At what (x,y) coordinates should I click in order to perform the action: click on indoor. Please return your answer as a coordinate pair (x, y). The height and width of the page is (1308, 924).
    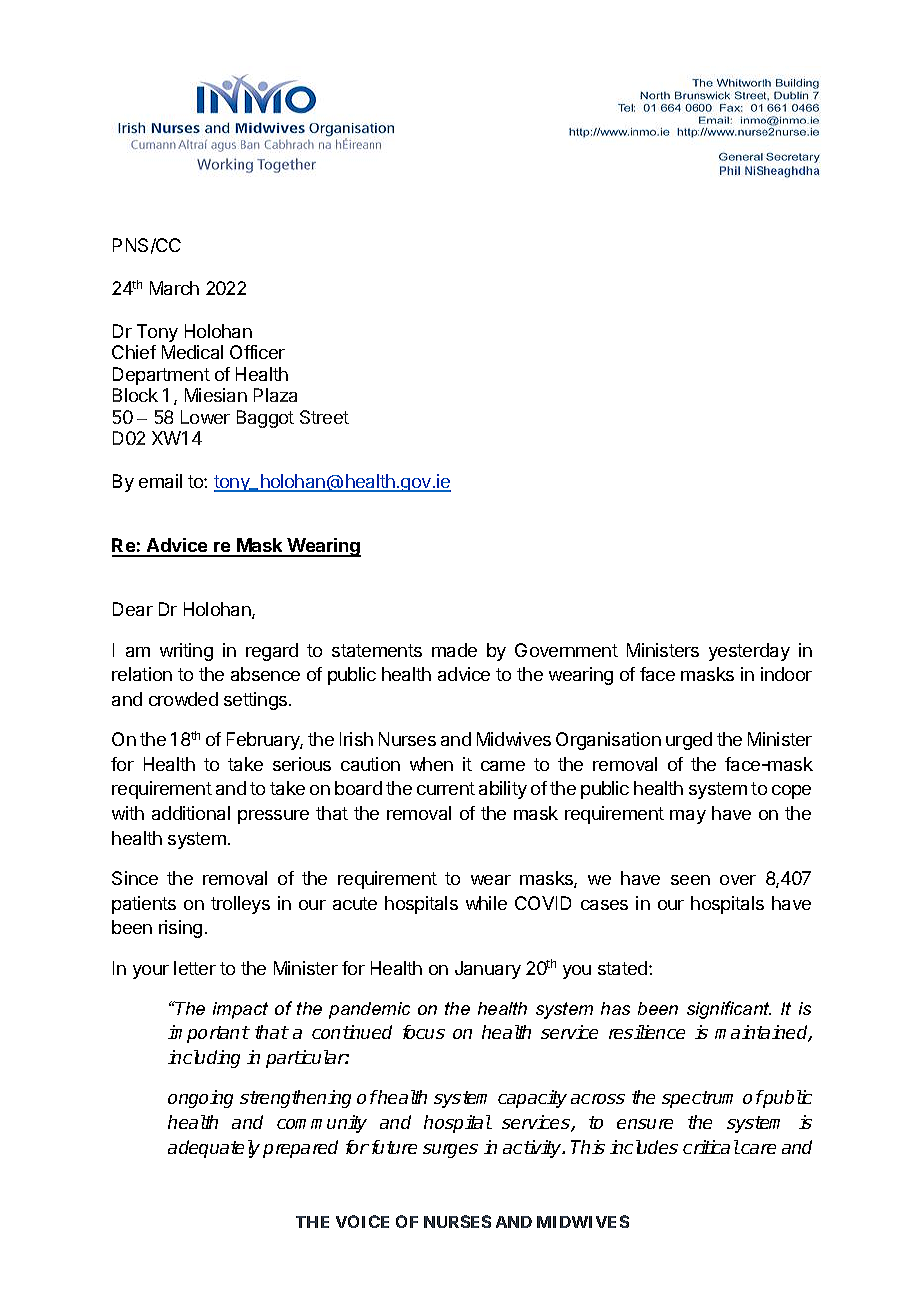
    Looking at the image, I should click on (786, 674).
